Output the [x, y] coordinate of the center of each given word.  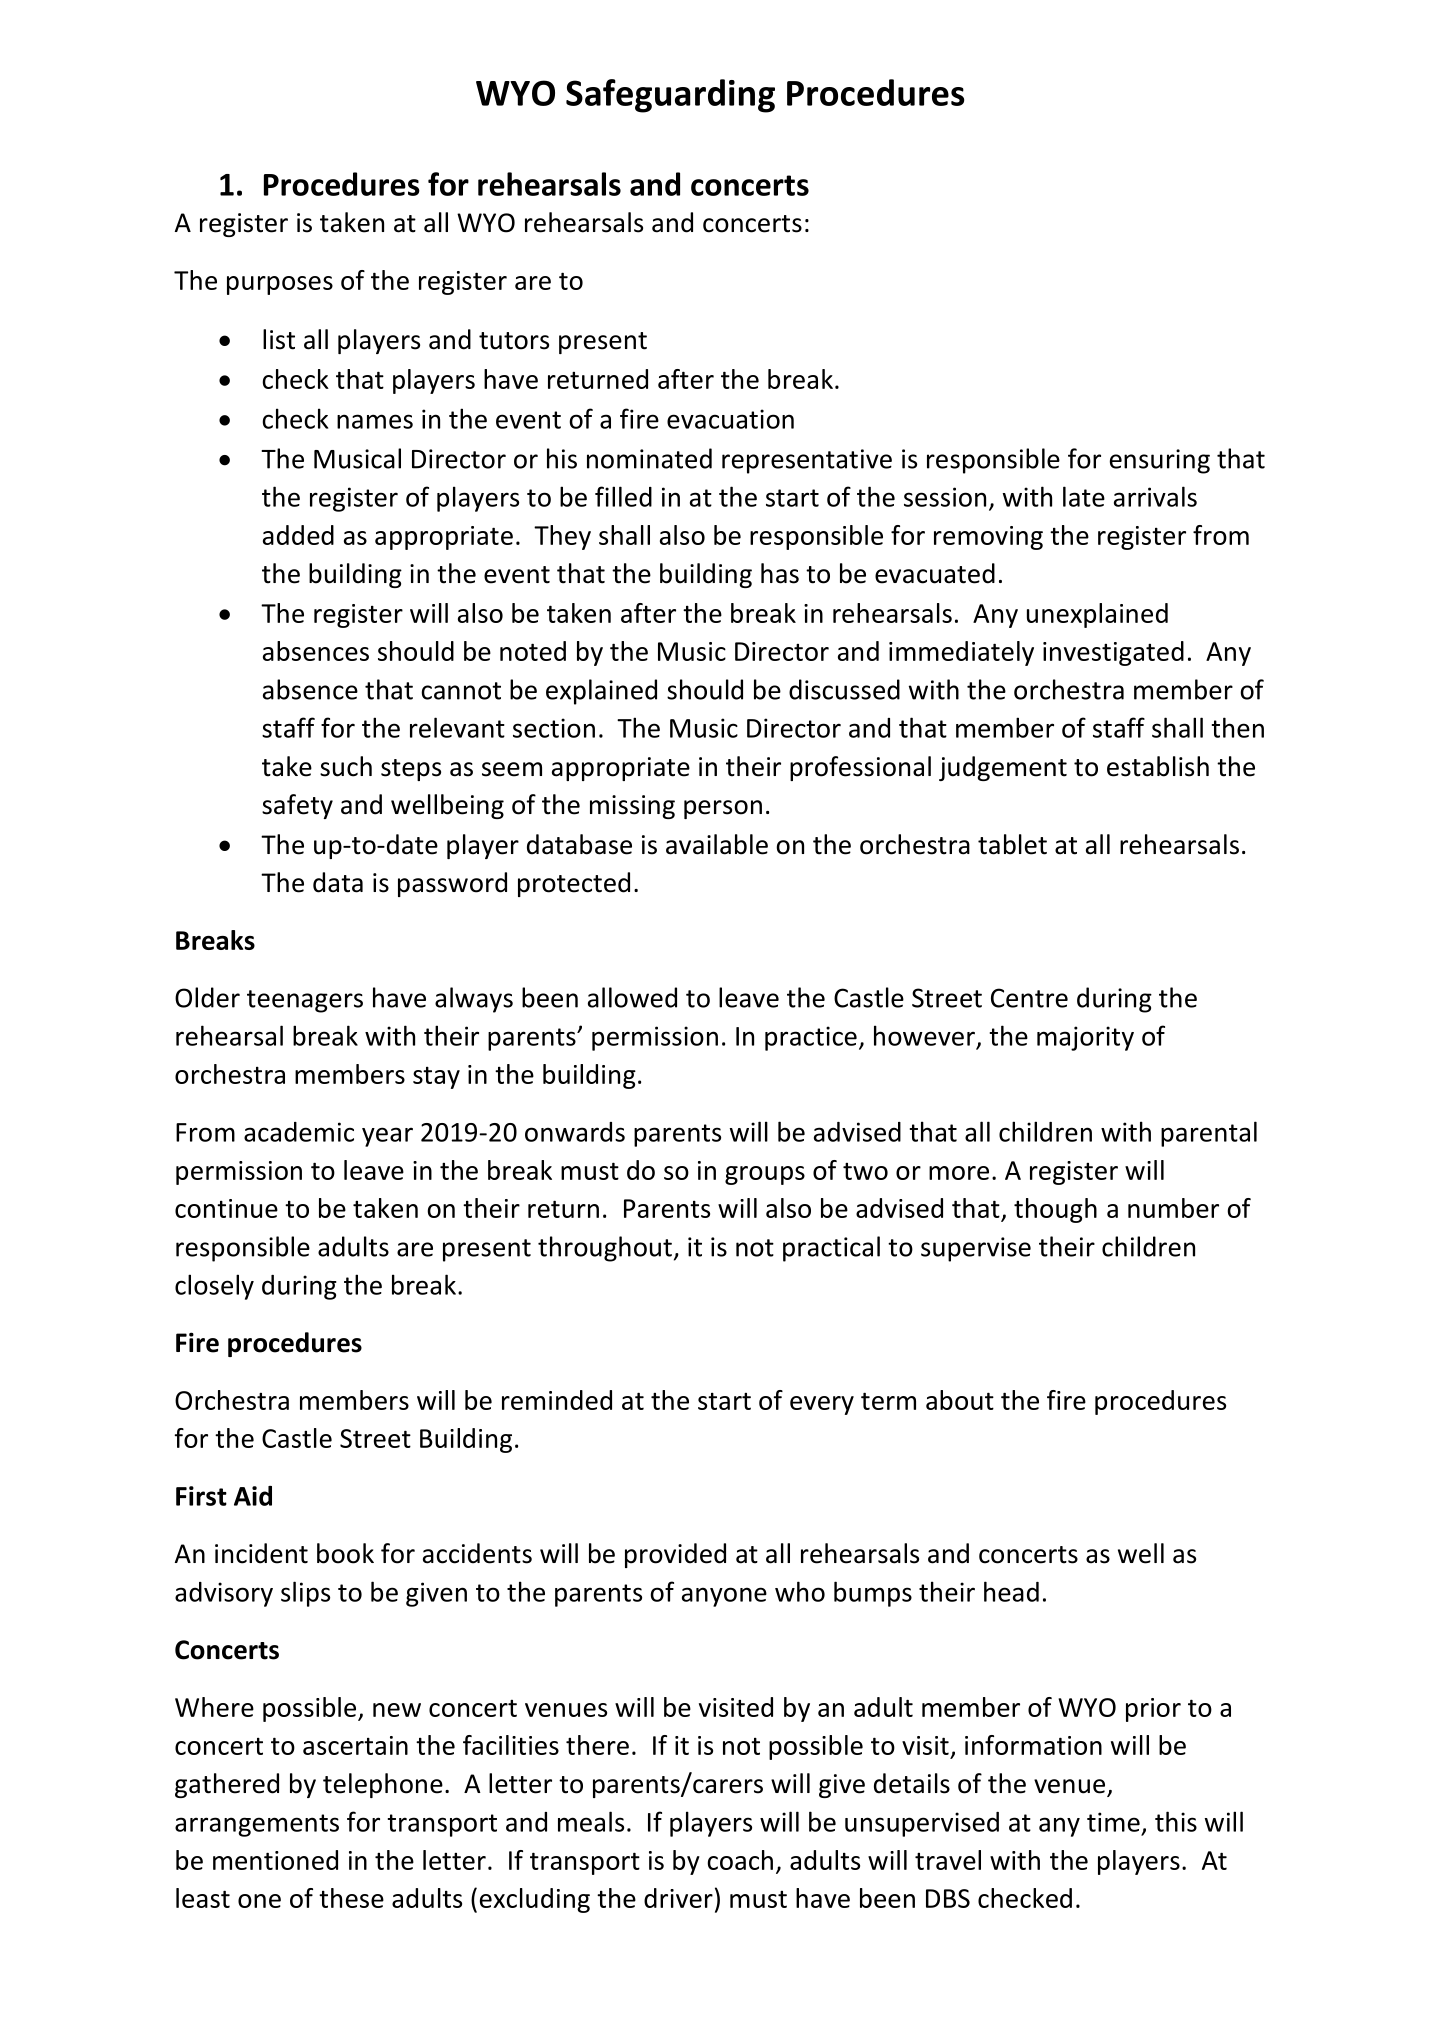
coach [740, 1860]
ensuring [1160, 461]
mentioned [275, 1860]
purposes [280, 285]
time [1113, 1822]
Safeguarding [670, 96]
